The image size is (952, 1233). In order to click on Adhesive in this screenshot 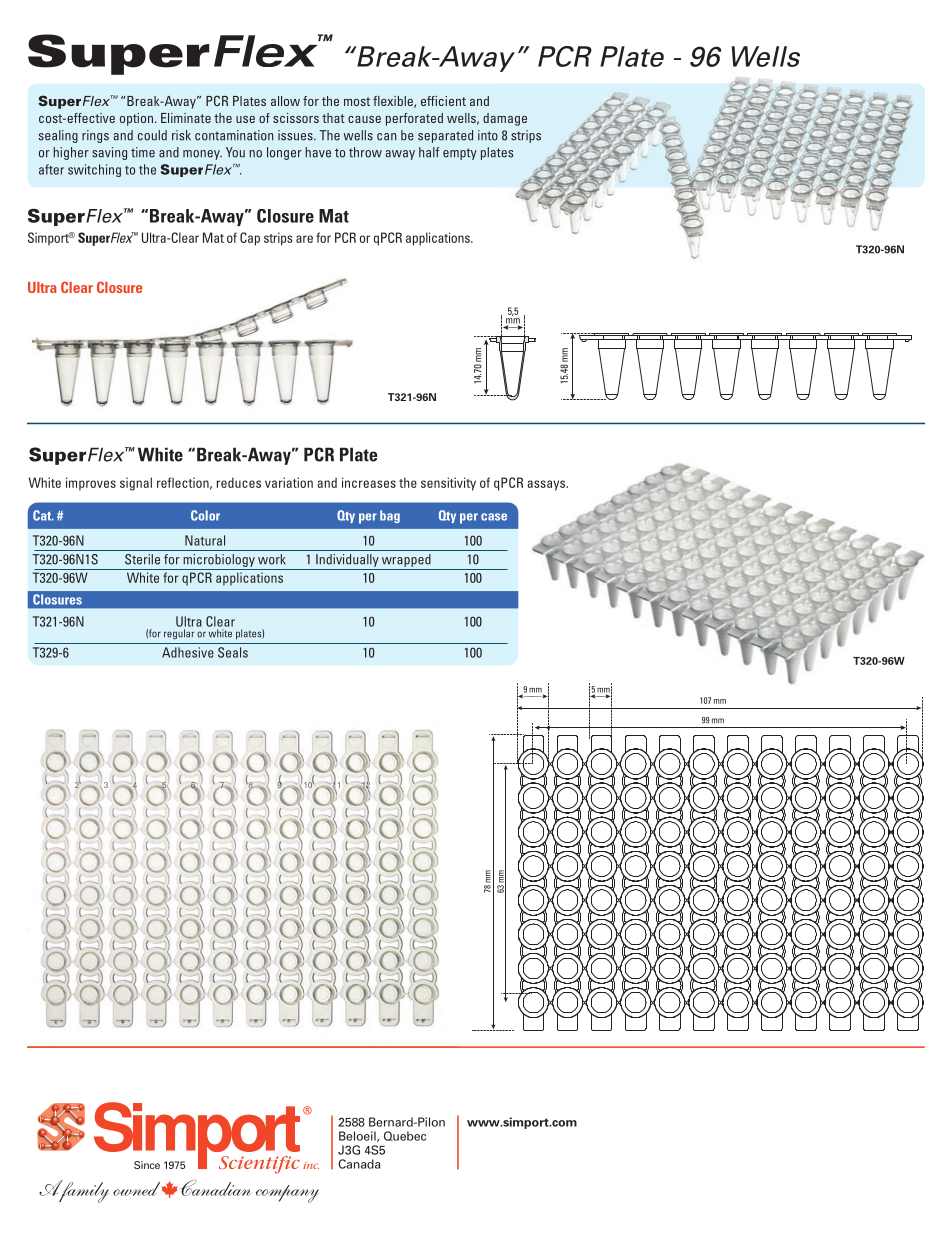, I will do `click(188, 652)`.
